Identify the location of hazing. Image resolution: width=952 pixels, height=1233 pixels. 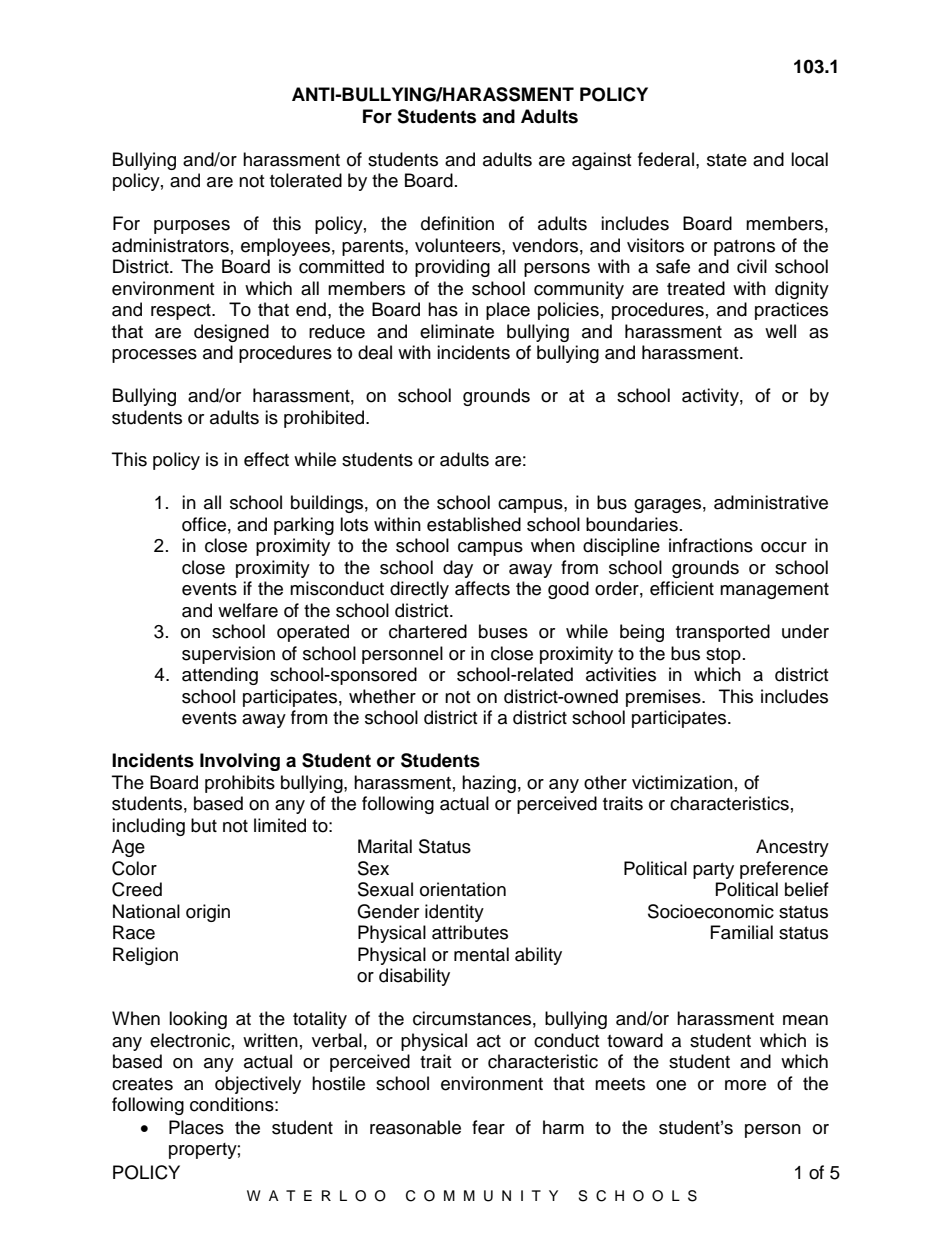
(489, 784).
